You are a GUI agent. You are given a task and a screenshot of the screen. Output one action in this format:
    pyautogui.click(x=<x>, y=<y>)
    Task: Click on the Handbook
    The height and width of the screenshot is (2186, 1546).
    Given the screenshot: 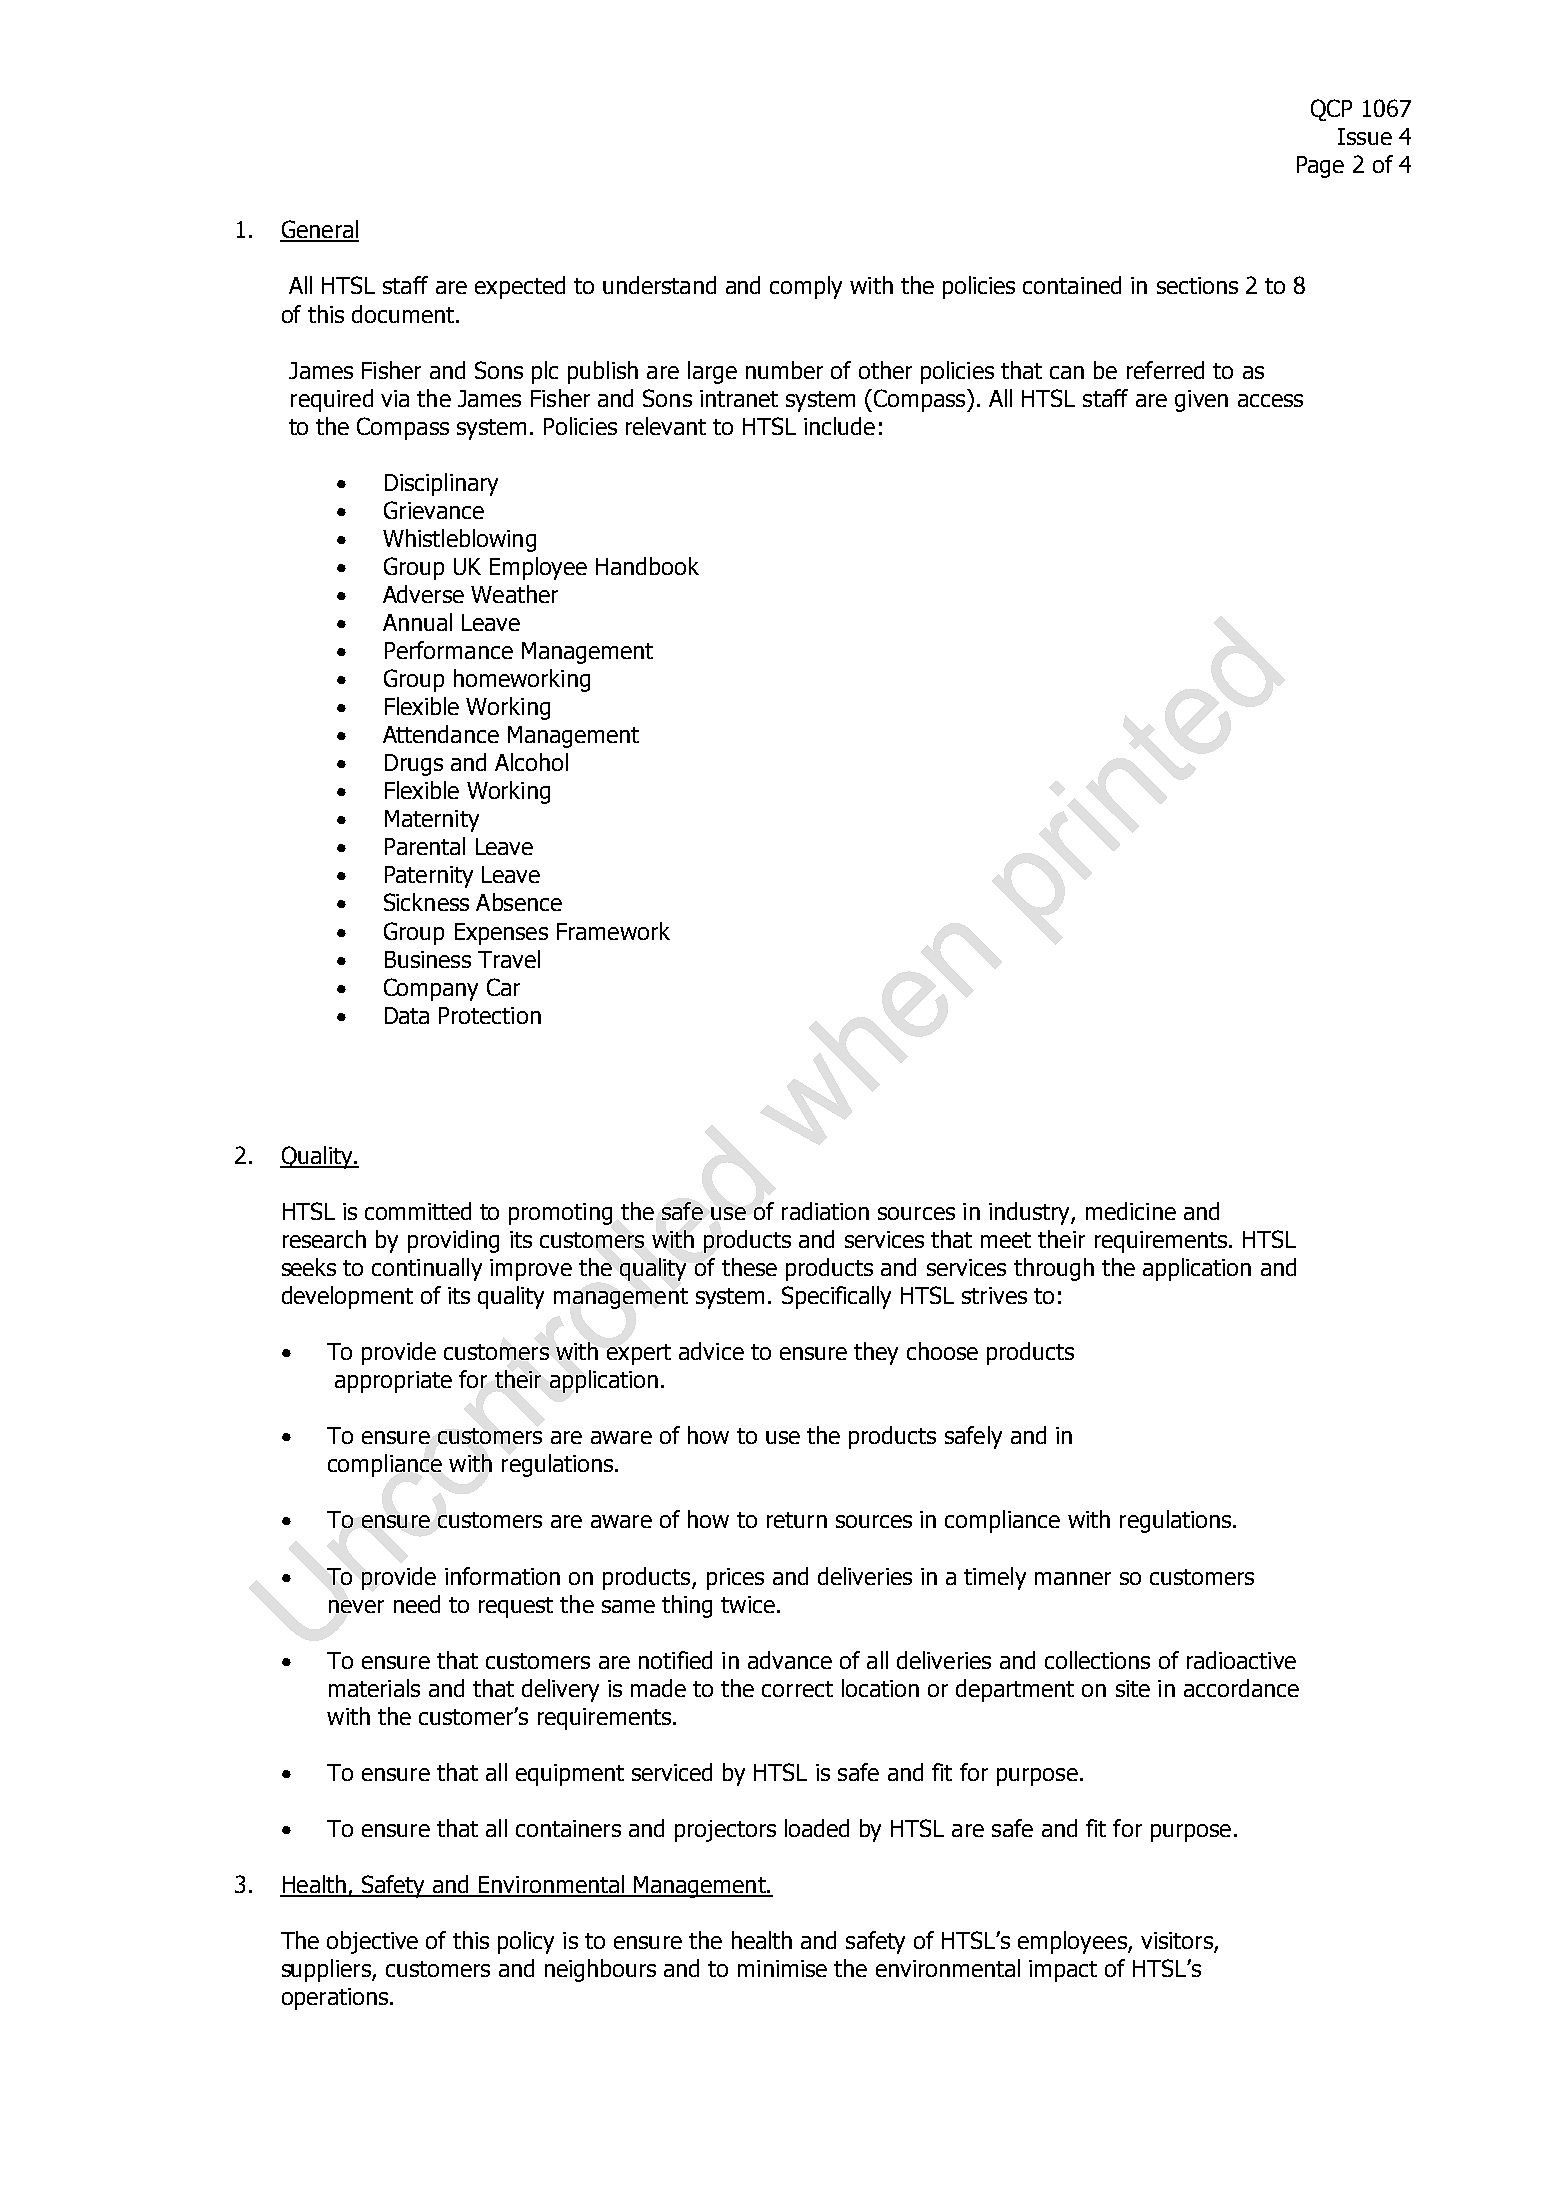 What is the action you would take?
    pyautogui.click(x=647, y=566)
